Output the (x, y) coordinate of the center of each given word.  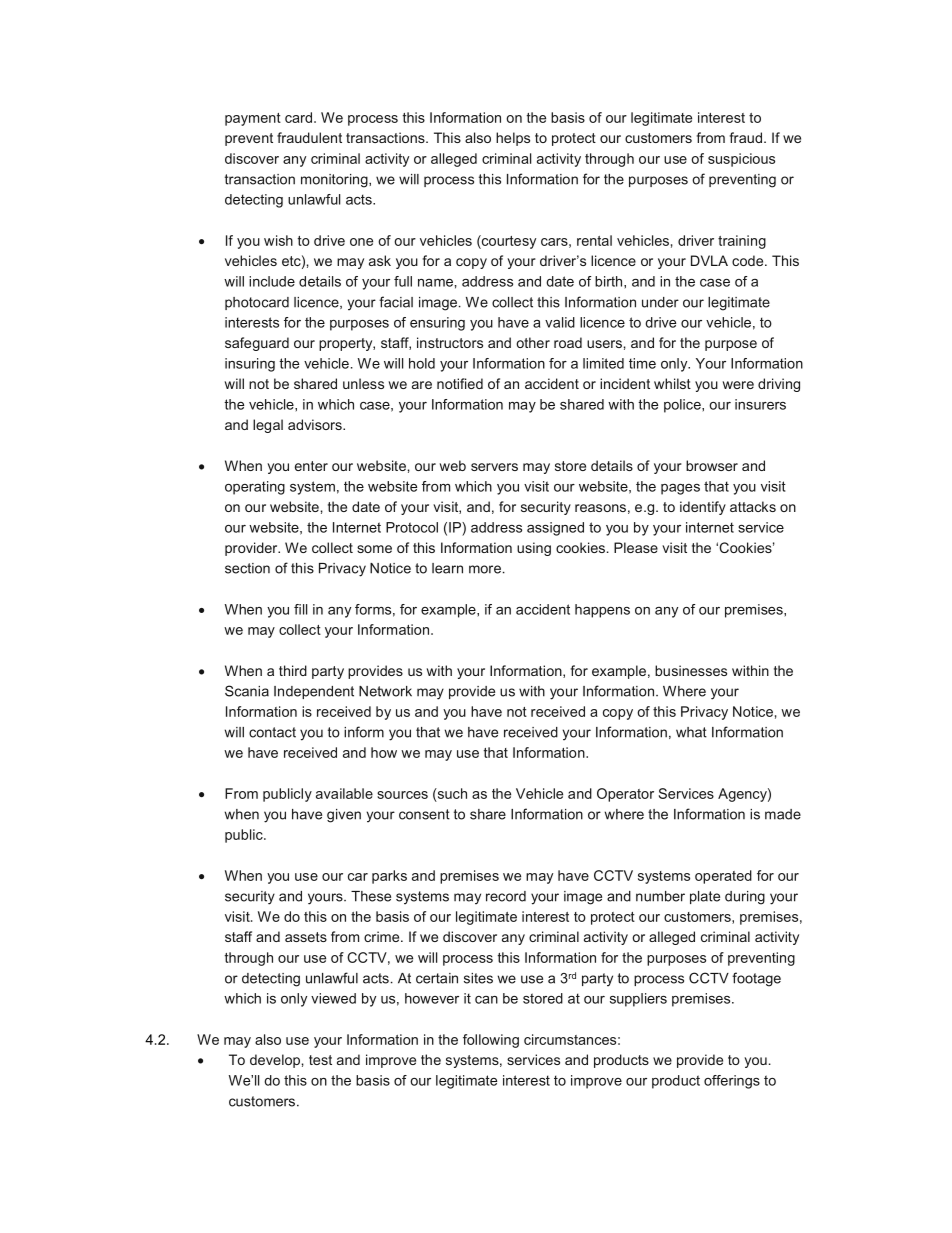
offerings (732, 1082)
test (320, 1060)
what (691, 732)
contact (272, 732)
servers (494, 467)
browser (712, 465)
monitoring (335, 181)
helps (513, 139)
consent (424, 814)
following (491, 1041)
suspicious (741, 160)
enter (311, 466)
